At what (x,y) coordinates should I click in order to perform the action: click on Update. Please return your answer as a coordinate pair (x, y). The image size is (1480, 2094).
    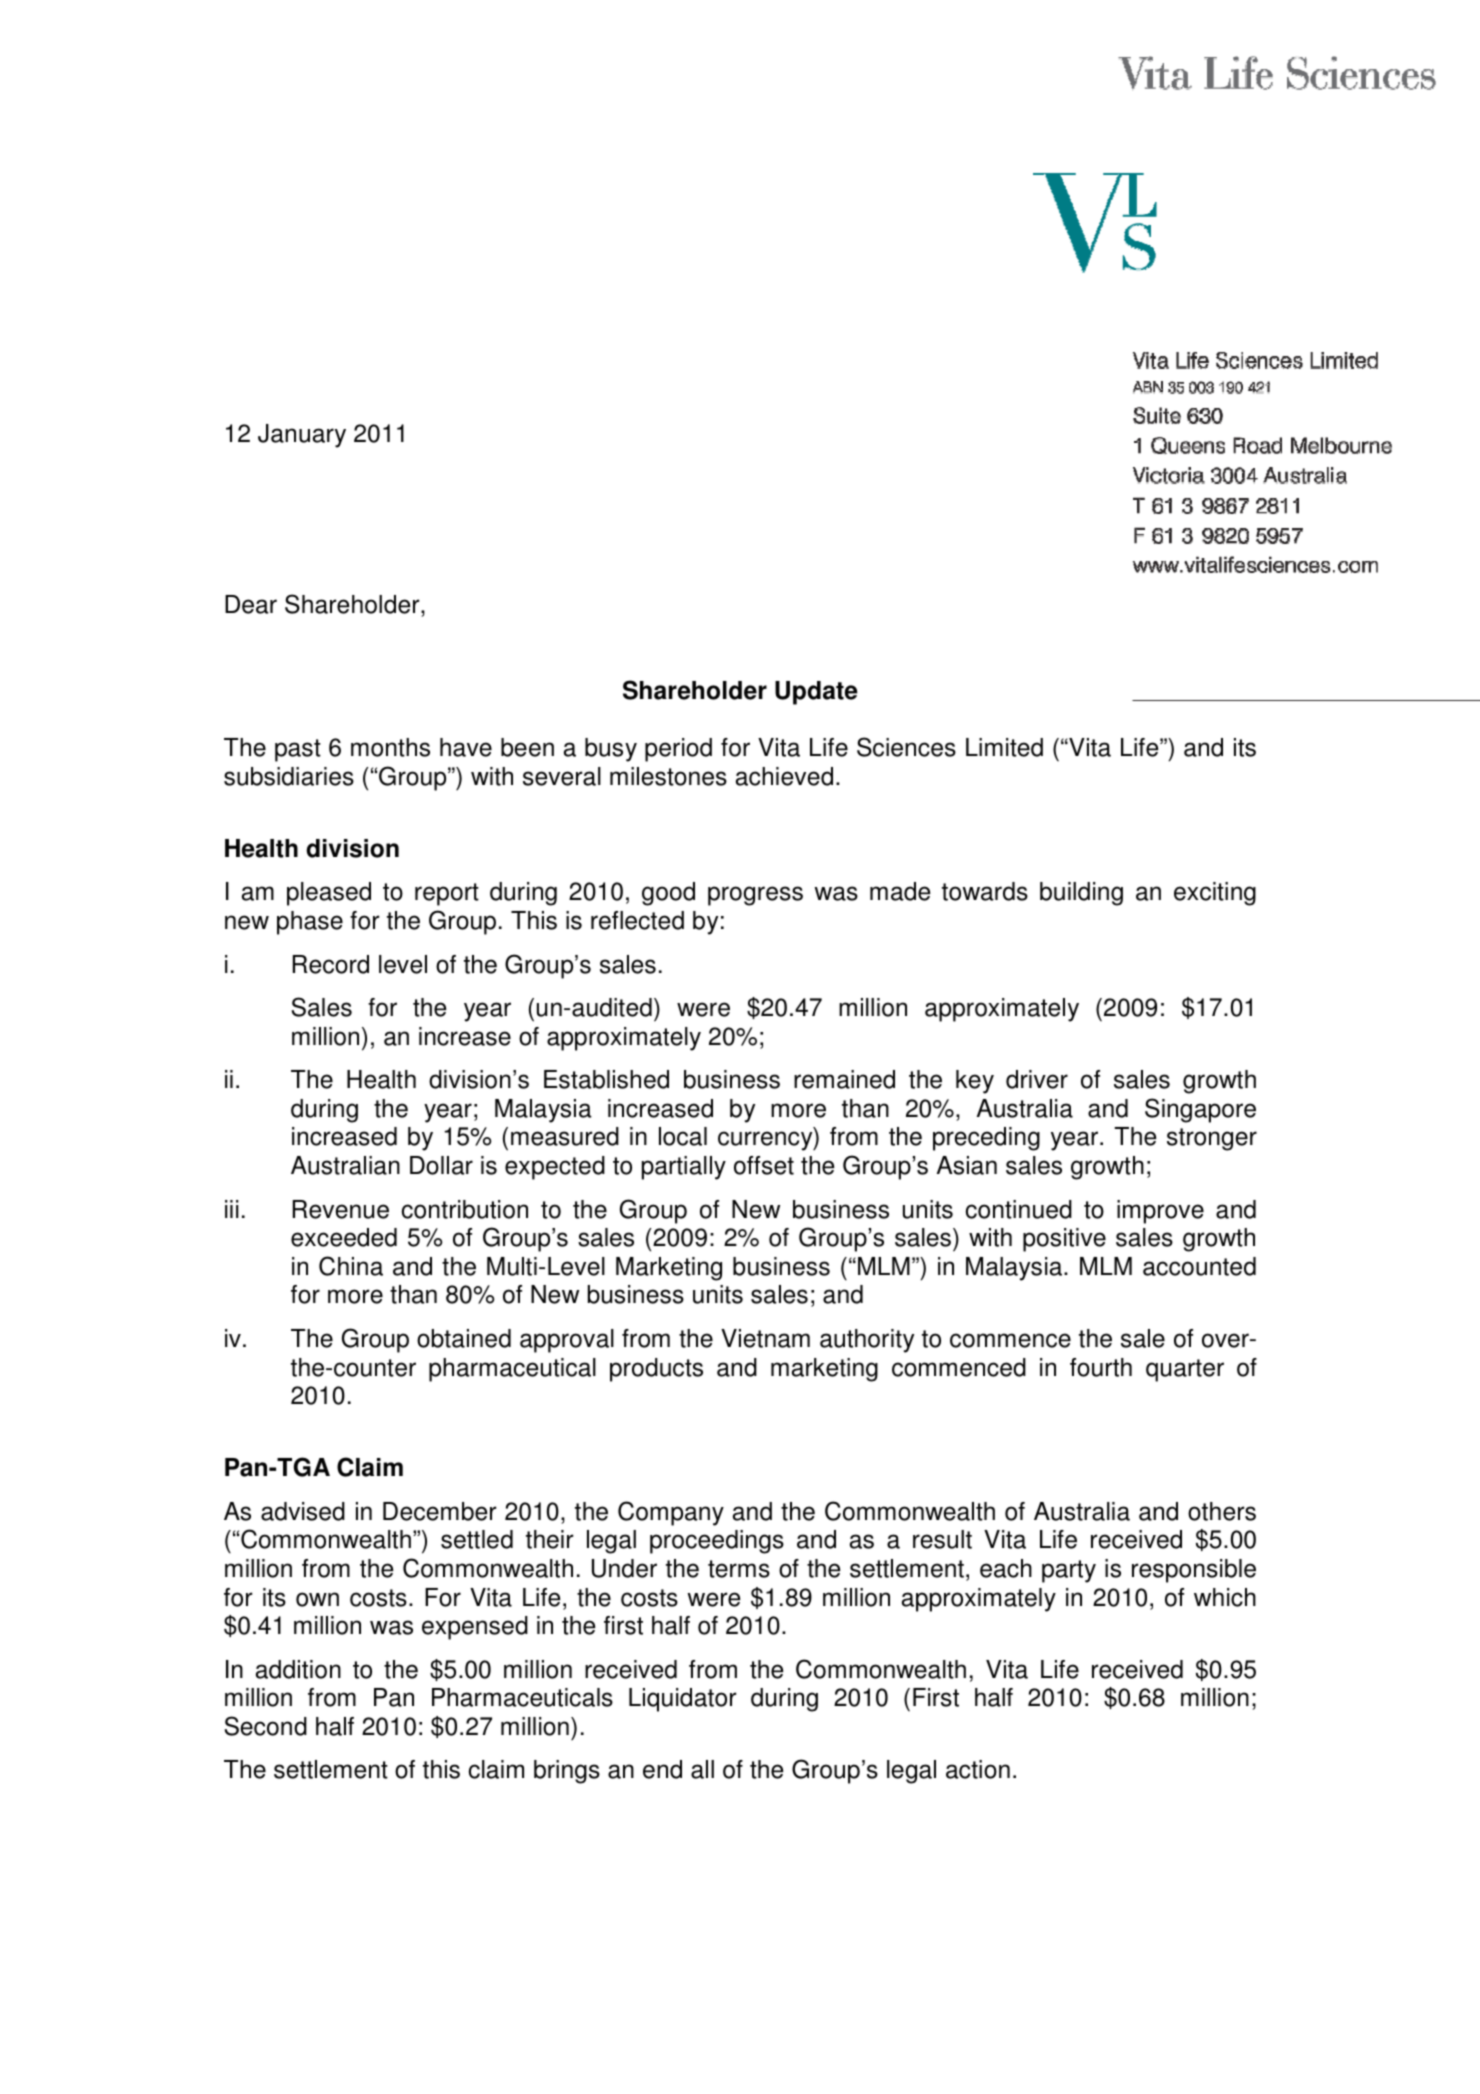
    Looking at the image, I should click on (816, 693).
